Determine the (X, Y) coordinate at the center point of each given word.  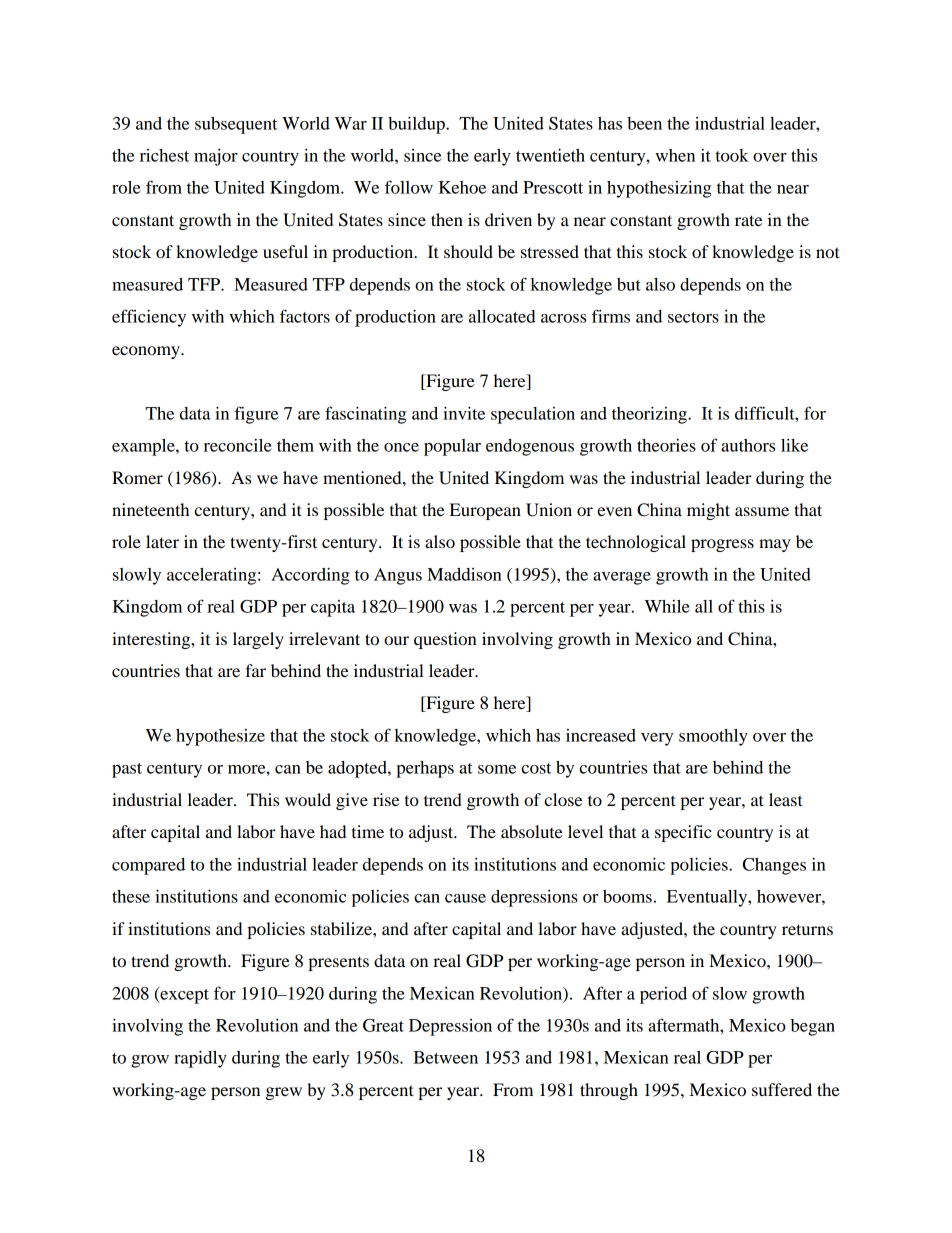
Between (445, 1057)
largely (258, 640)
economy (147, 352)
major (216, 157)
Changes (774, 866)
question (445, 640)
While (667, 606)
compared (148, 866)
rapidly (200, 1059)
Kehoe (462, 187)
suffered (782, 1089)
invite (464, 413)
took (732, 155)
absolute (532, 831)
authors (748, 445)
